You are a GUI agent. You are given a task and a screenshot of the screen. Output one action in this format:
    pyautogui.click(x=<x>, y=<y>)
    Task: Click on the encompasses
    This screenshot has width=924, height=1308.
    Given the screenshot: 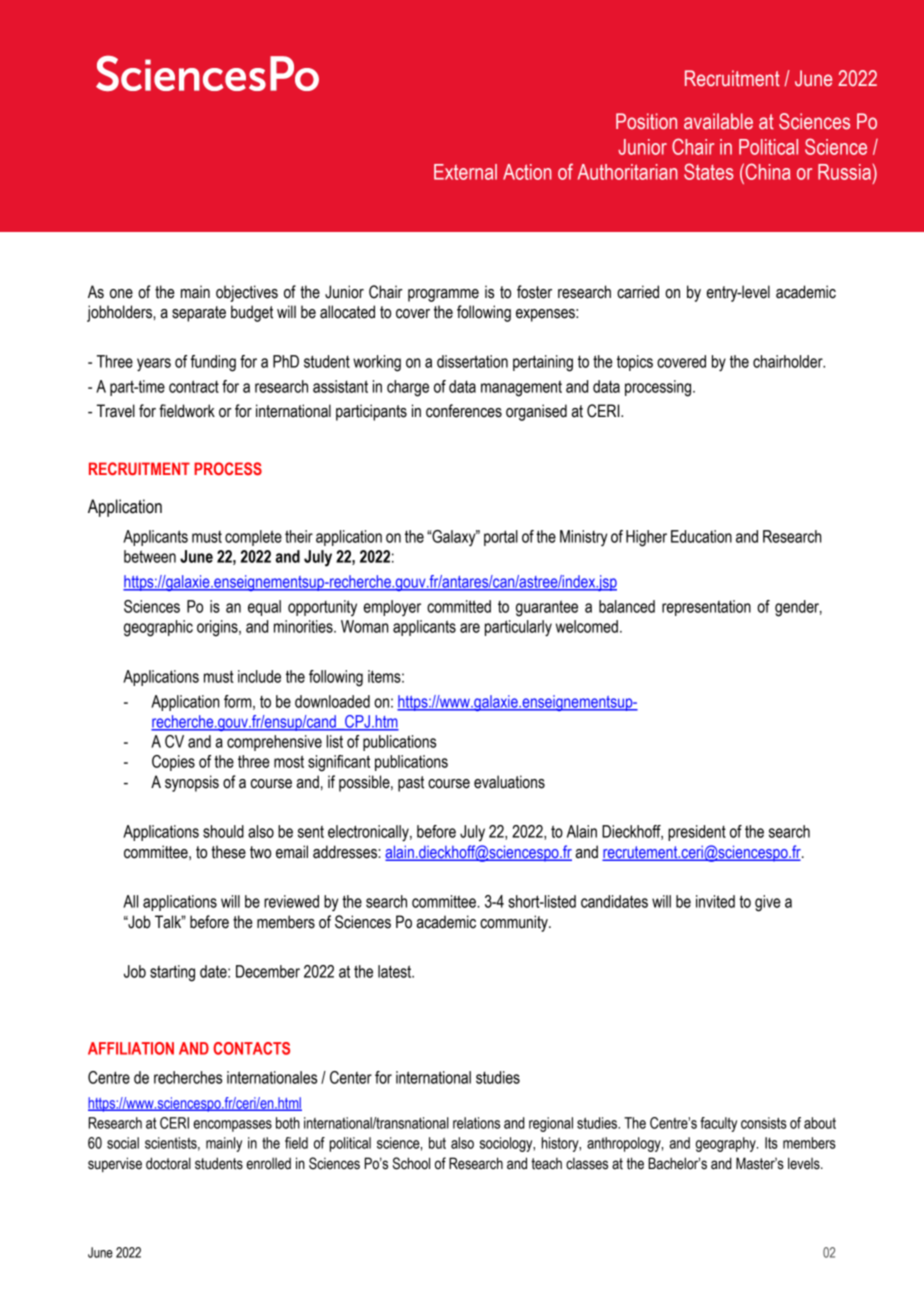 What is the action you would take?
    pyautogui.click(x=232, y=1126)
